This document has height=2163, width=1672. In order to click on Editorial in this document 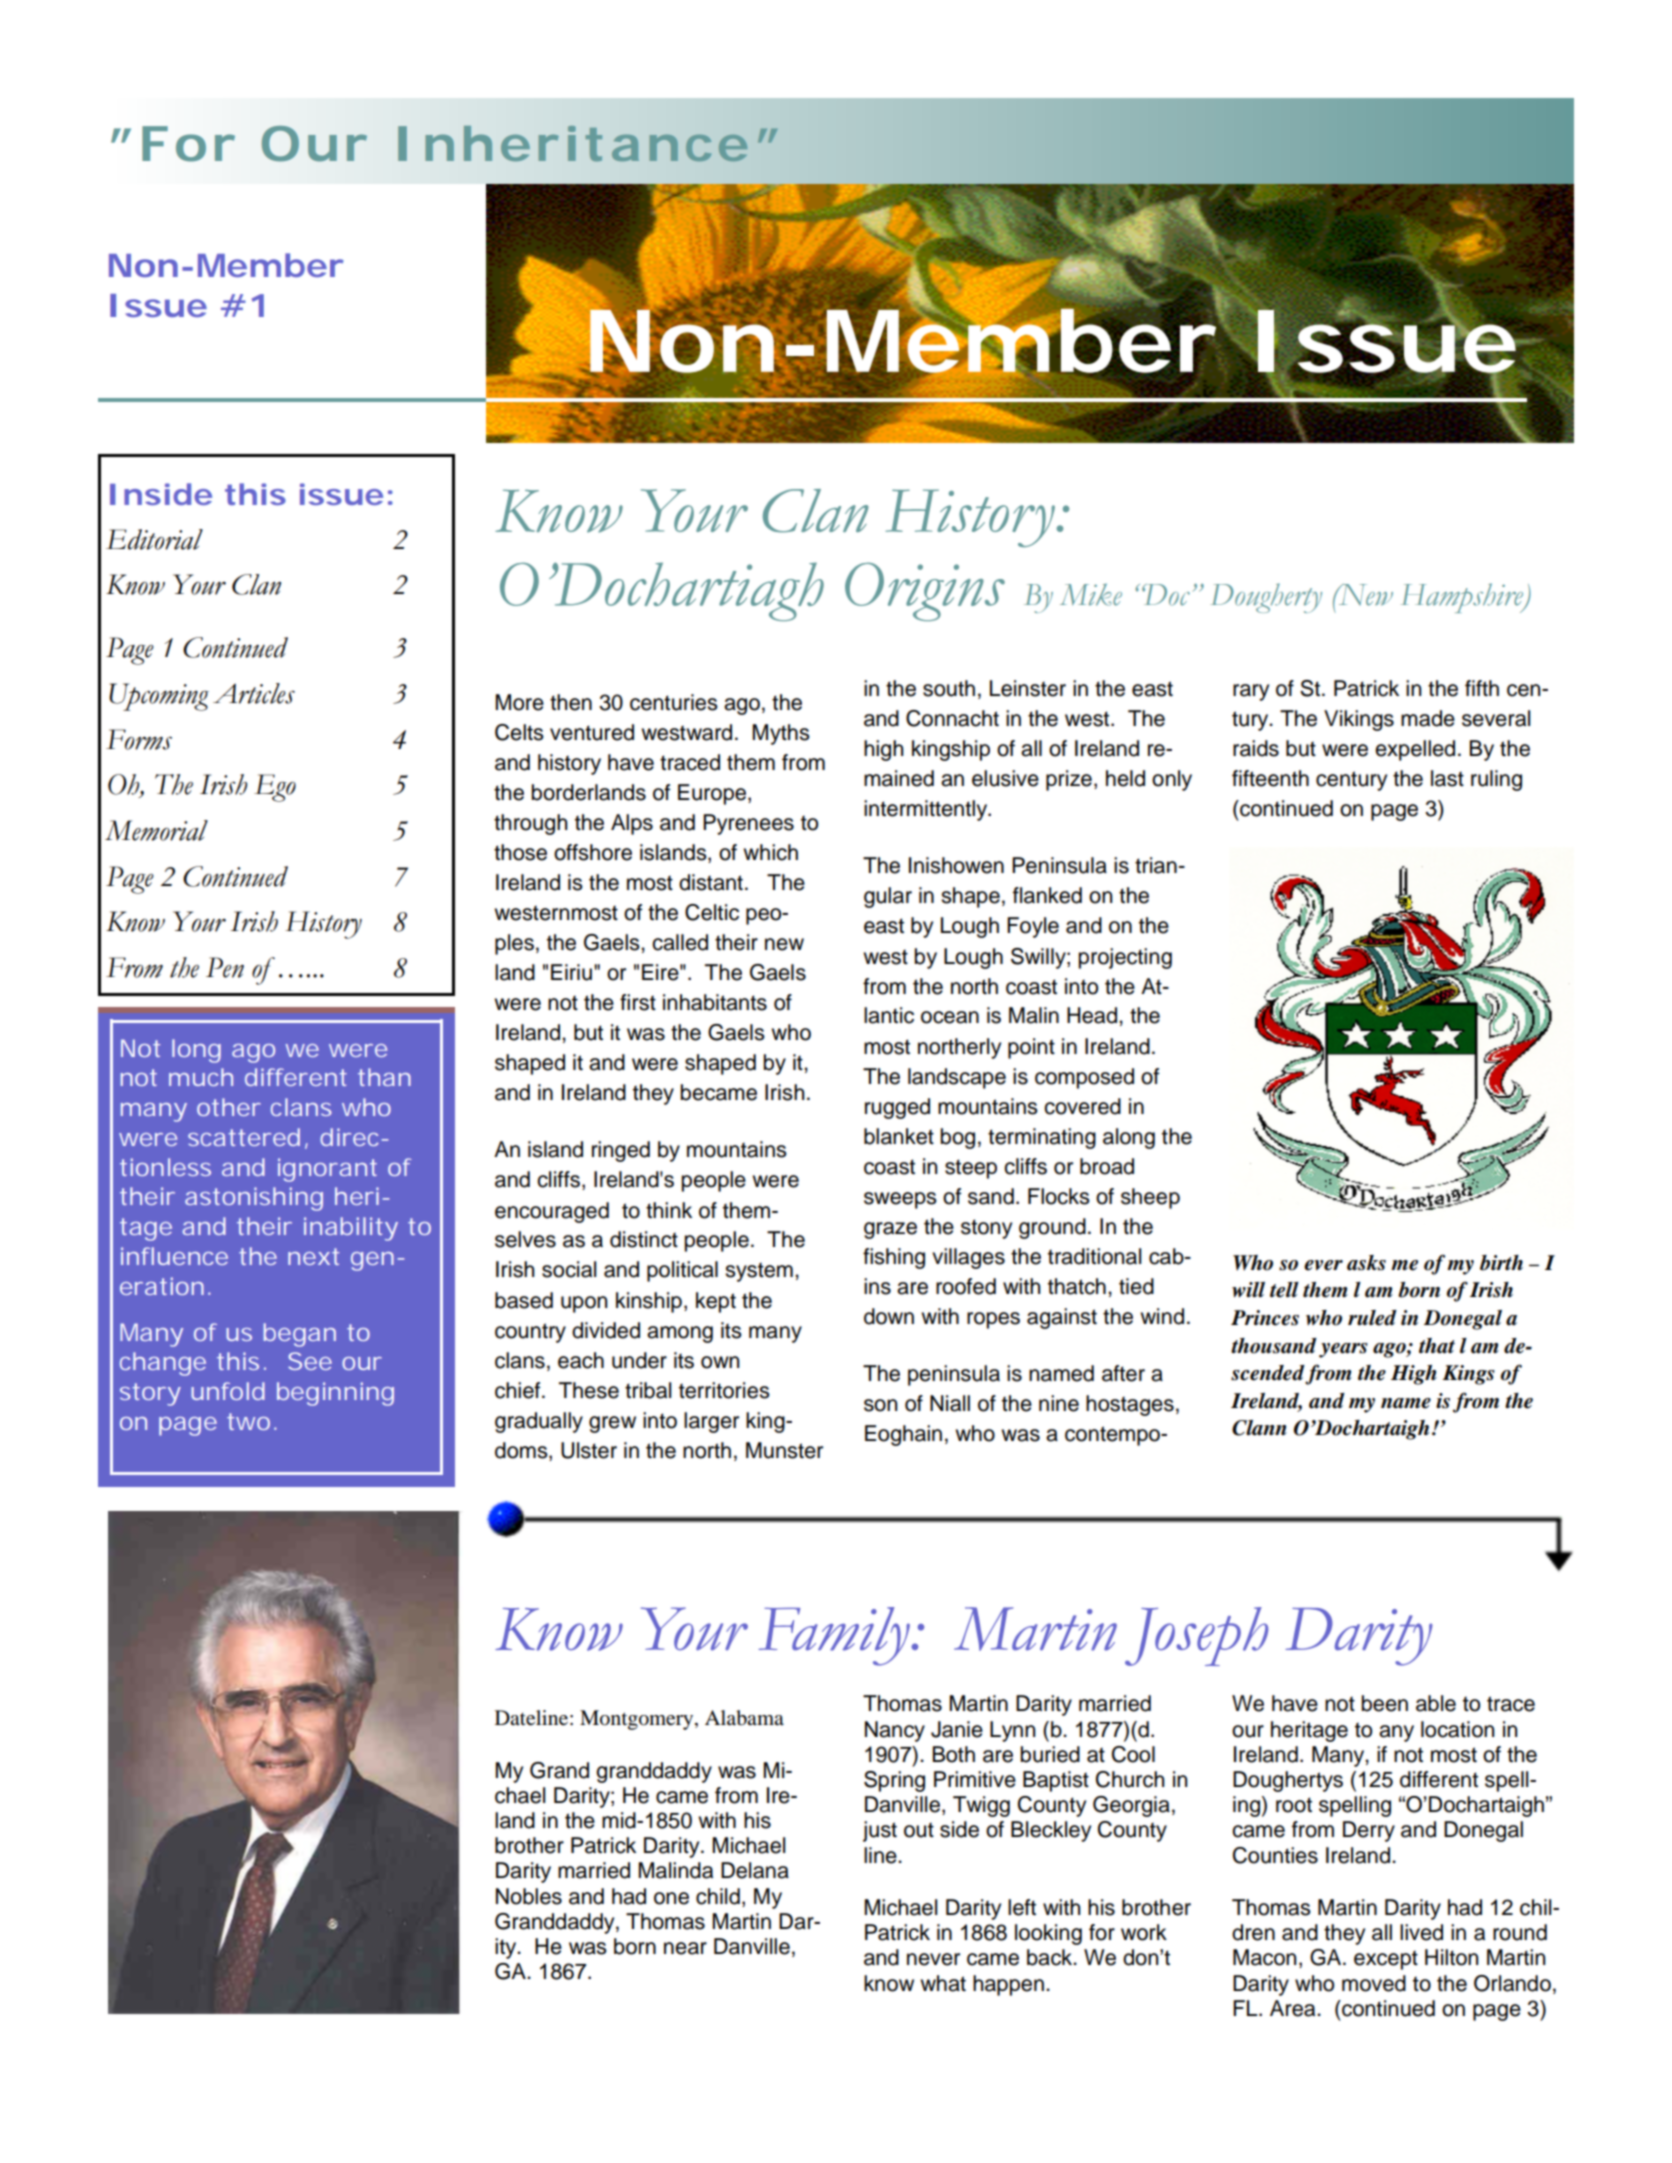, I will do `click(154, 539)`.
